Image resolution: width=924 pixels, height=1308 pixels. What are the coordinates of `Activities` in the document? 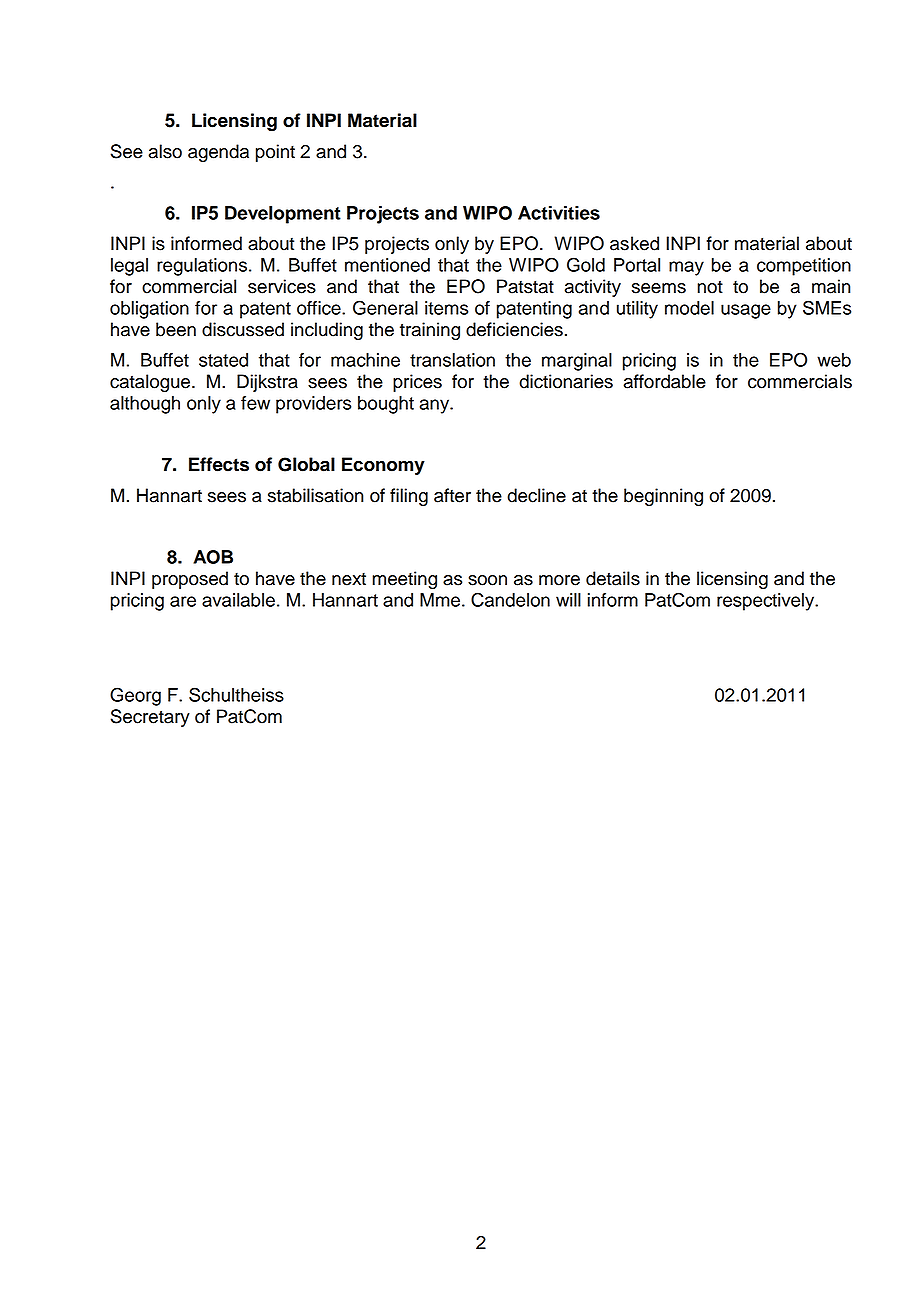 It's located at (559, 213).
